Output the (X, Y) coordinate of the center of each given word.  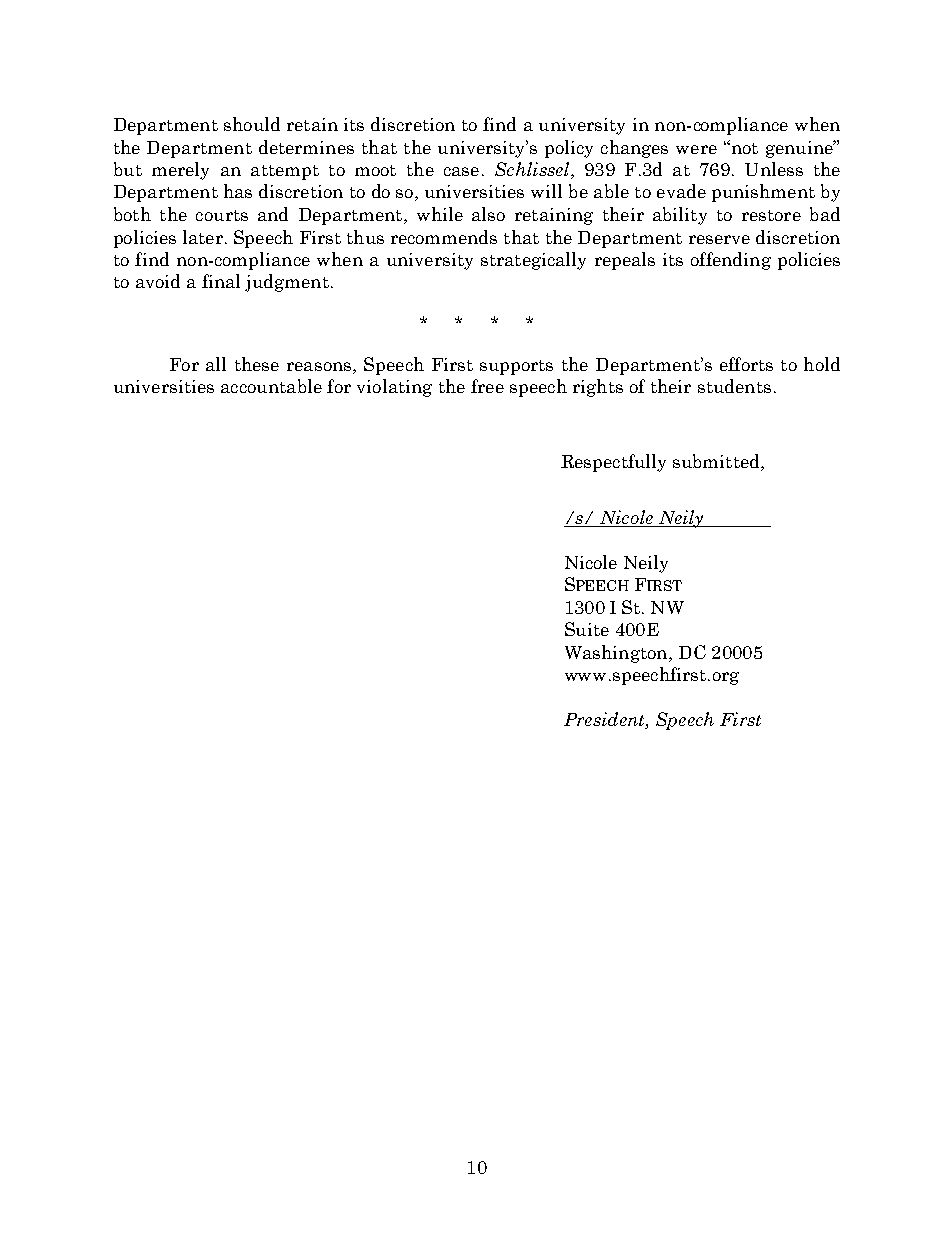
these (257, 364)
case (461, 171)
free (487, 386)
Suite (587, 629)
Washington (617, 654)
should (252, 124)
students (734, 386)
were (696, 149)
